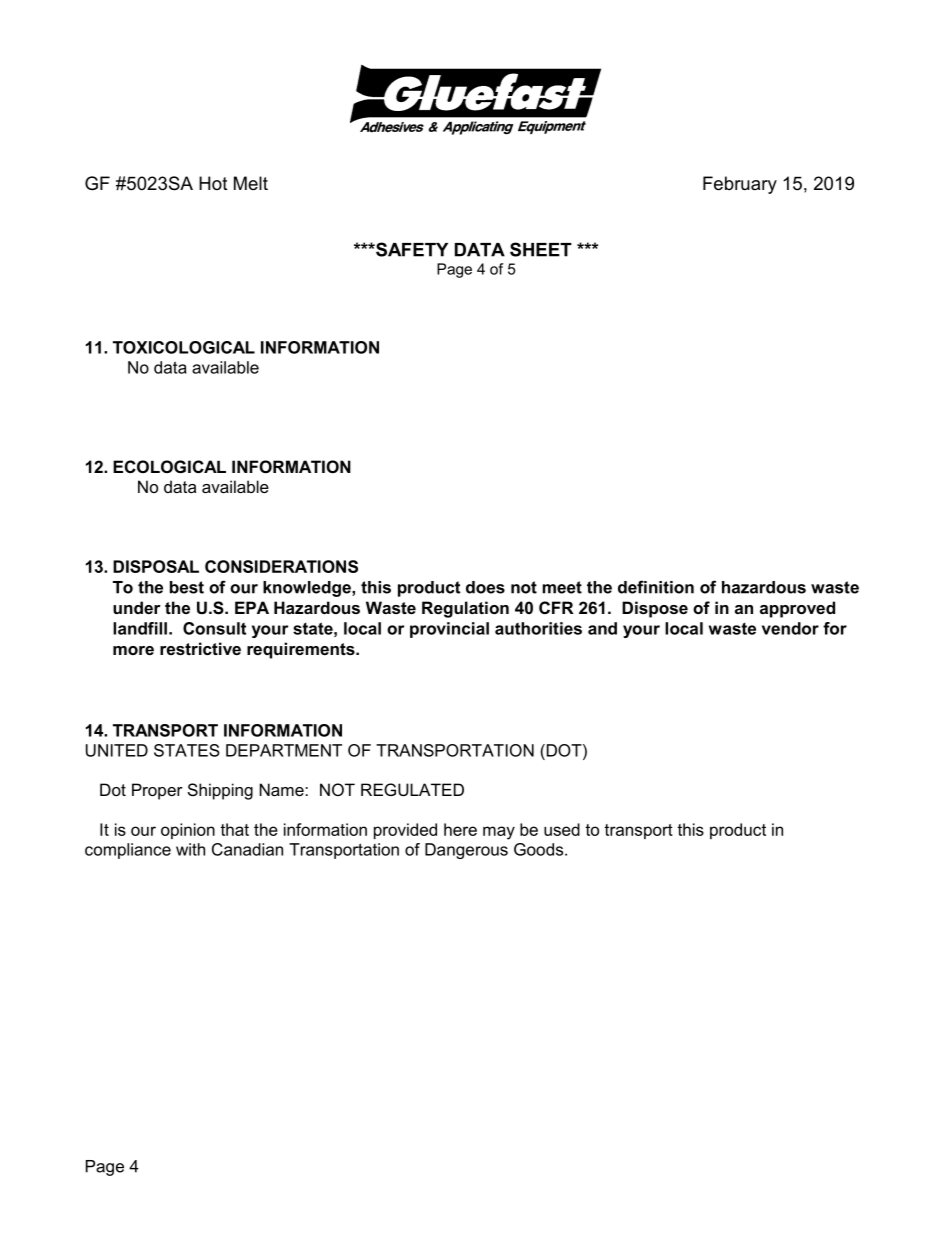 The height and width of the image is (1233, 952). Describe the element at coordinates (485, 587) in the image. I see `does` at that location.
